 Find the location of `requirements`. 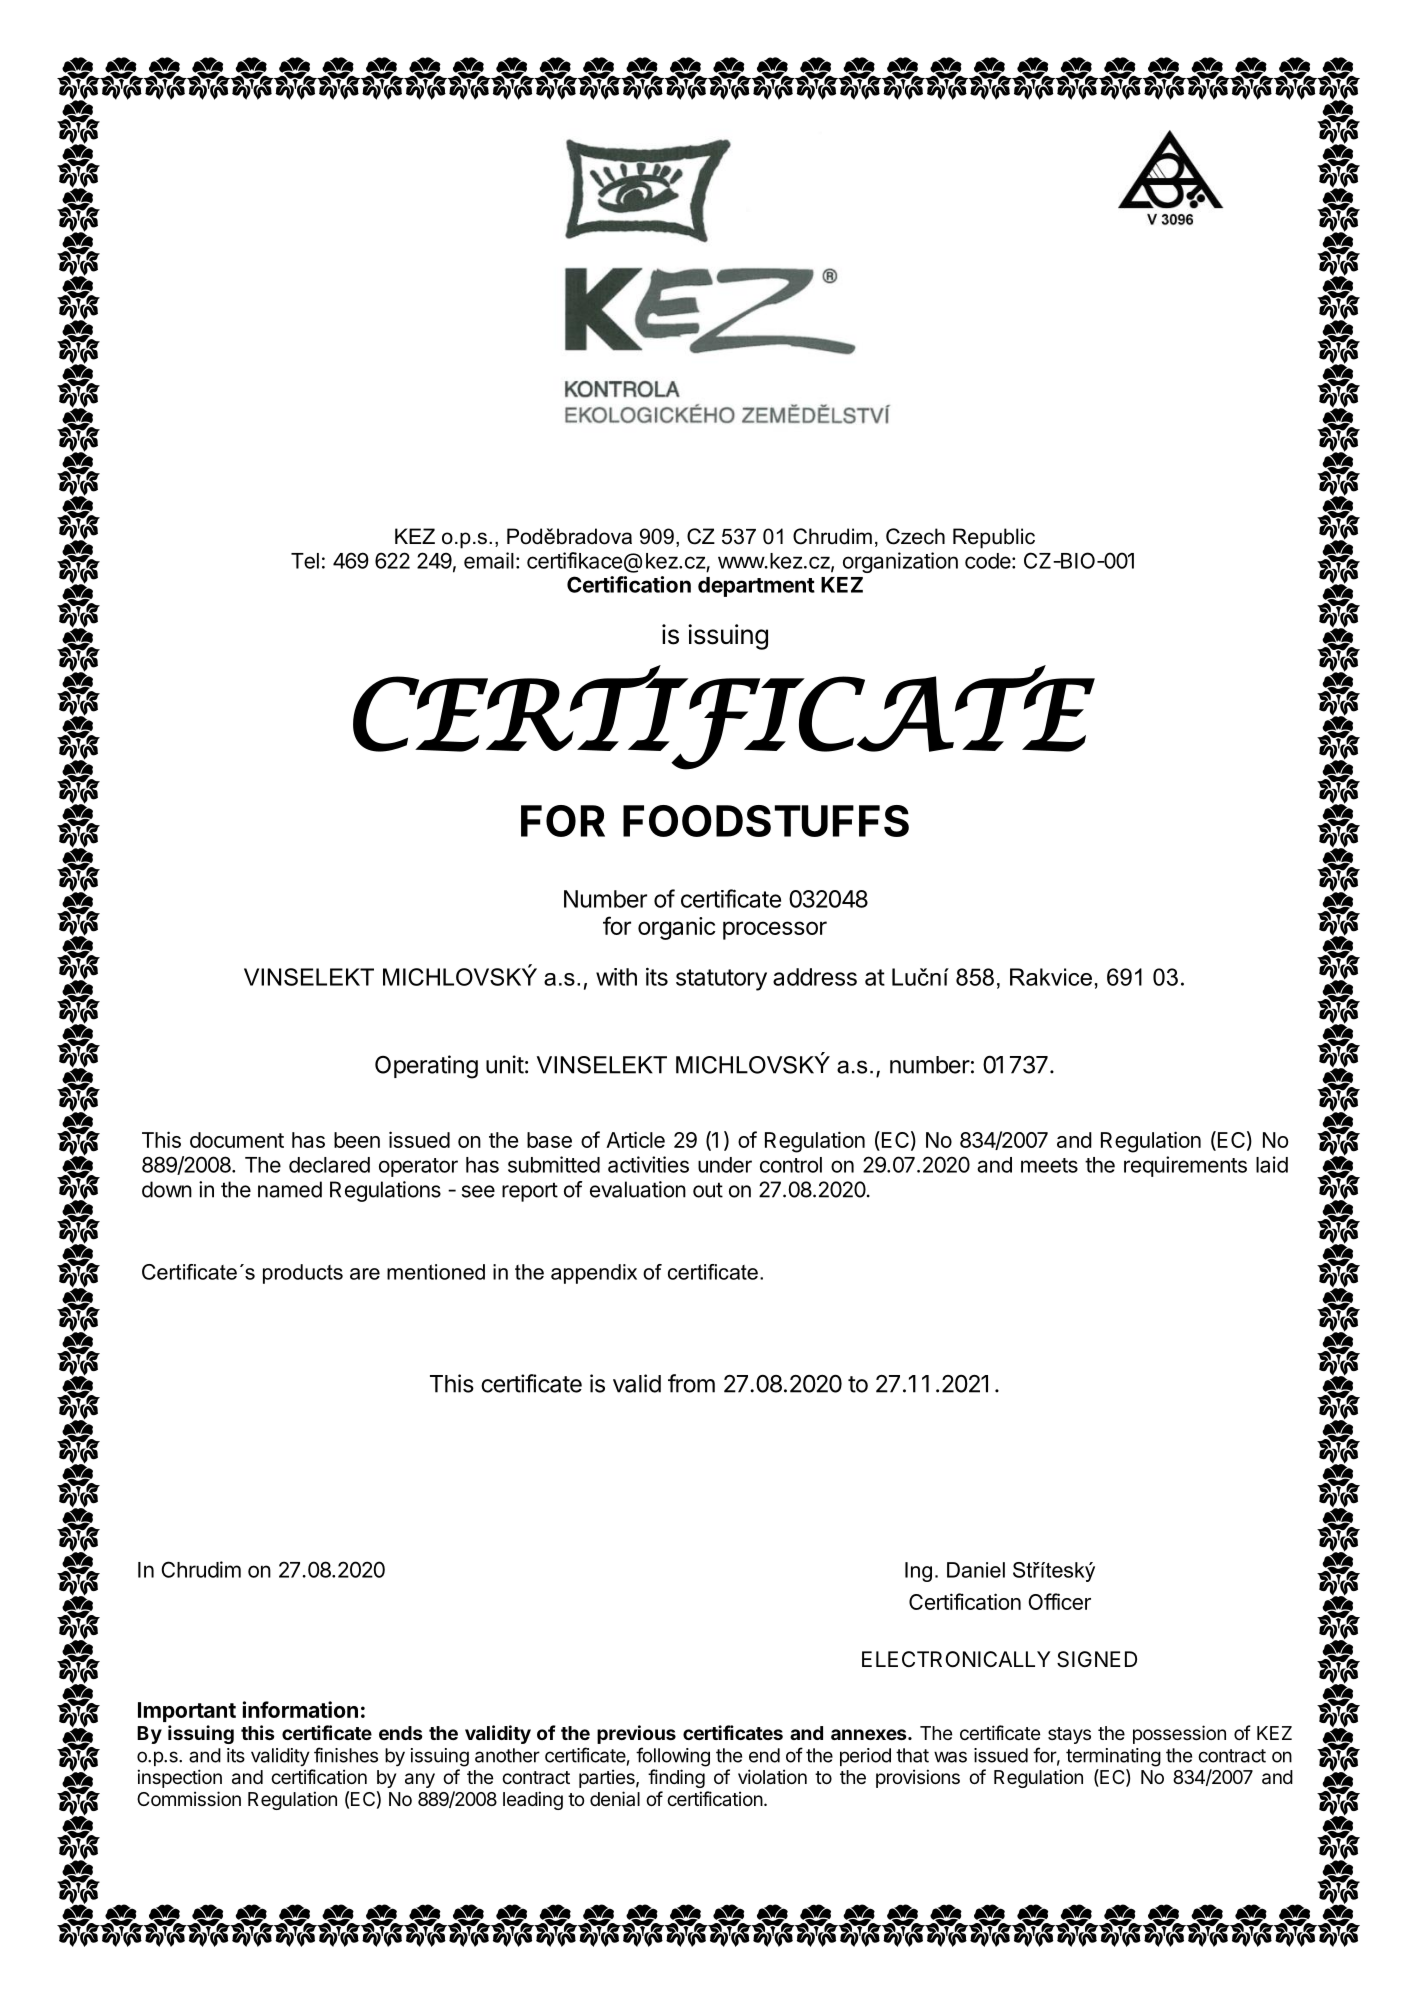

requirements is located at coordinates (1185, 1166).
